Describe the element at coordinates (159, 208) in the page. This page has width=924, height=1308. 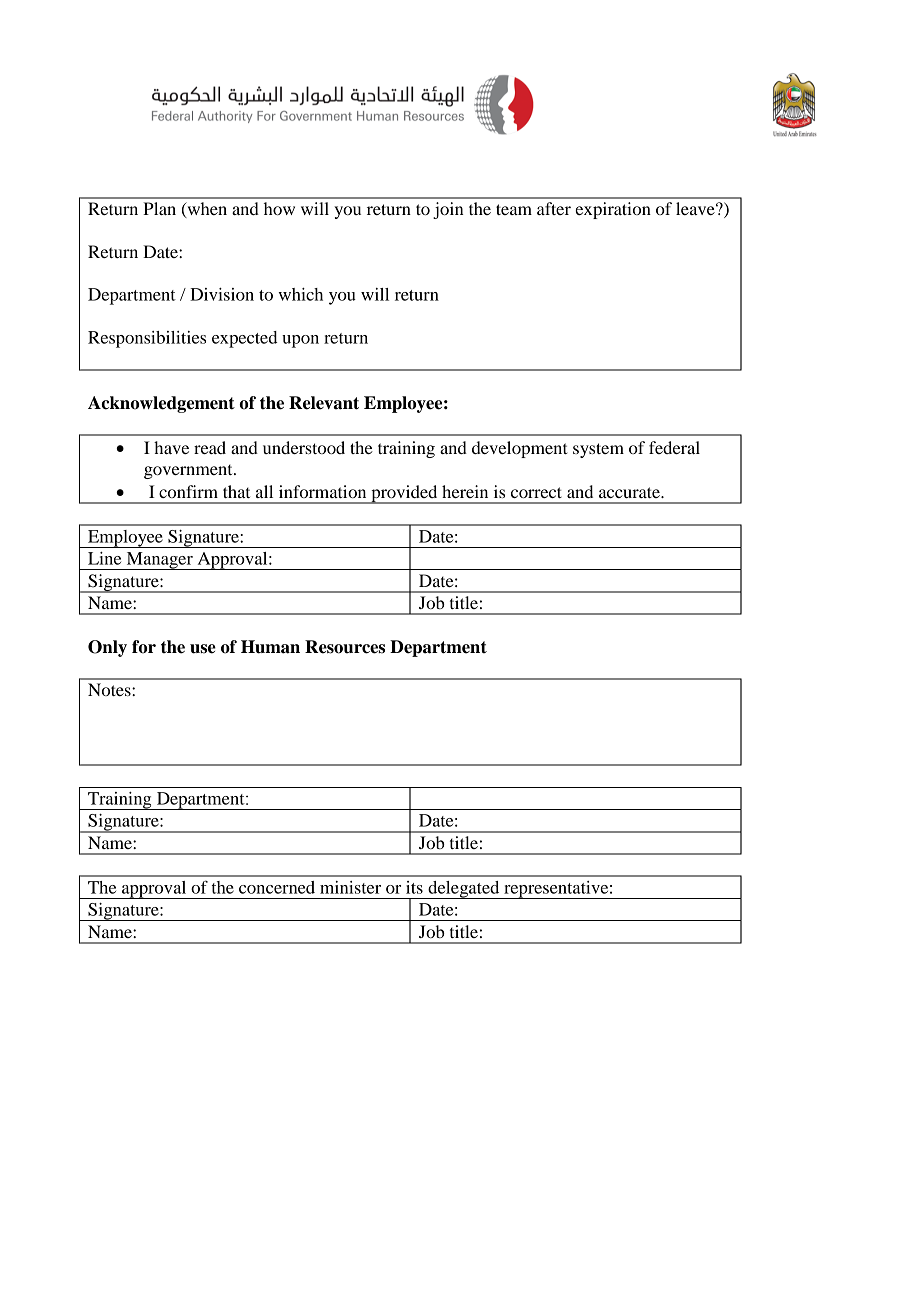
I see `Plan` at that location.
